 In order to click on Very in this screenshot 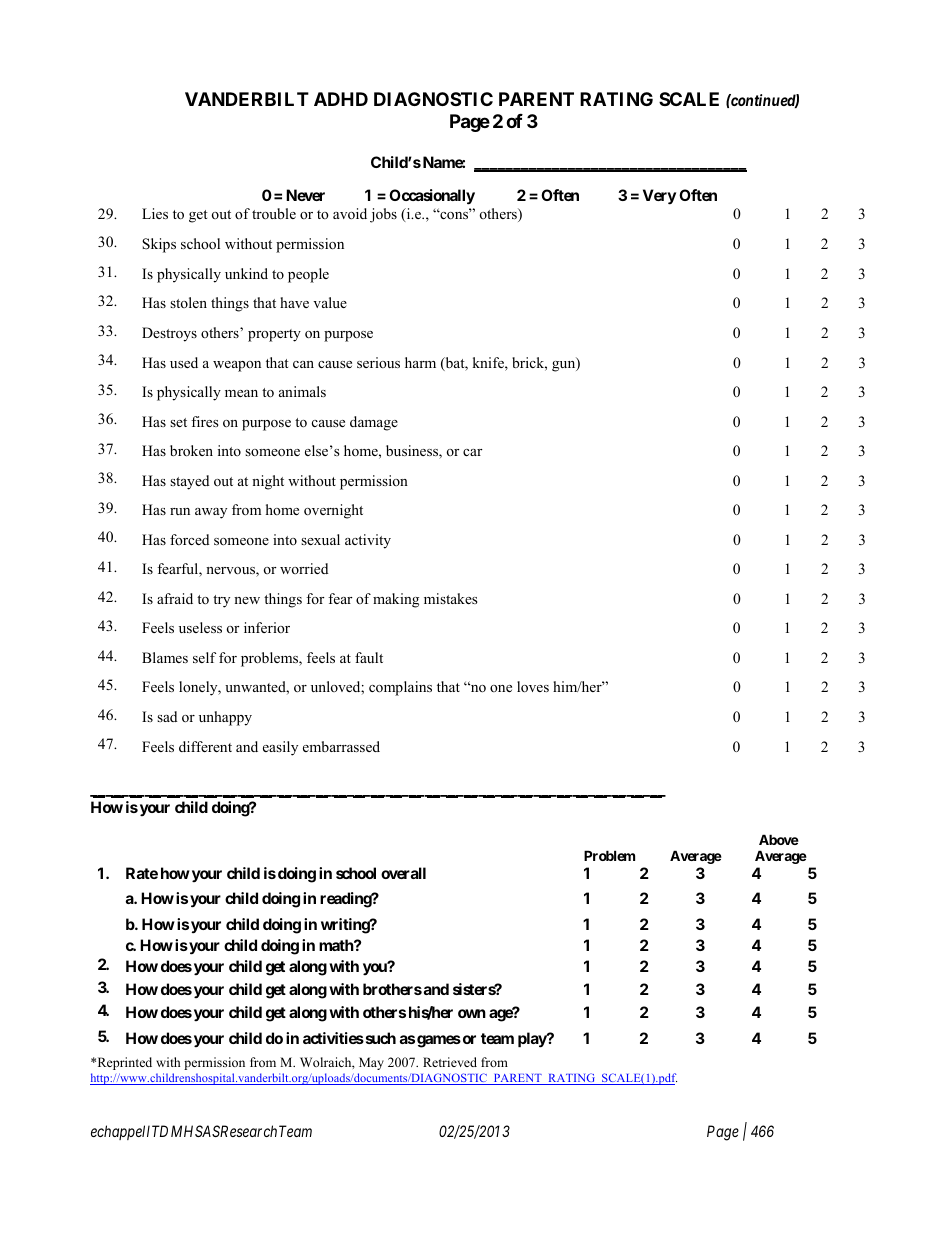, I will do `click(659, 197)`.
